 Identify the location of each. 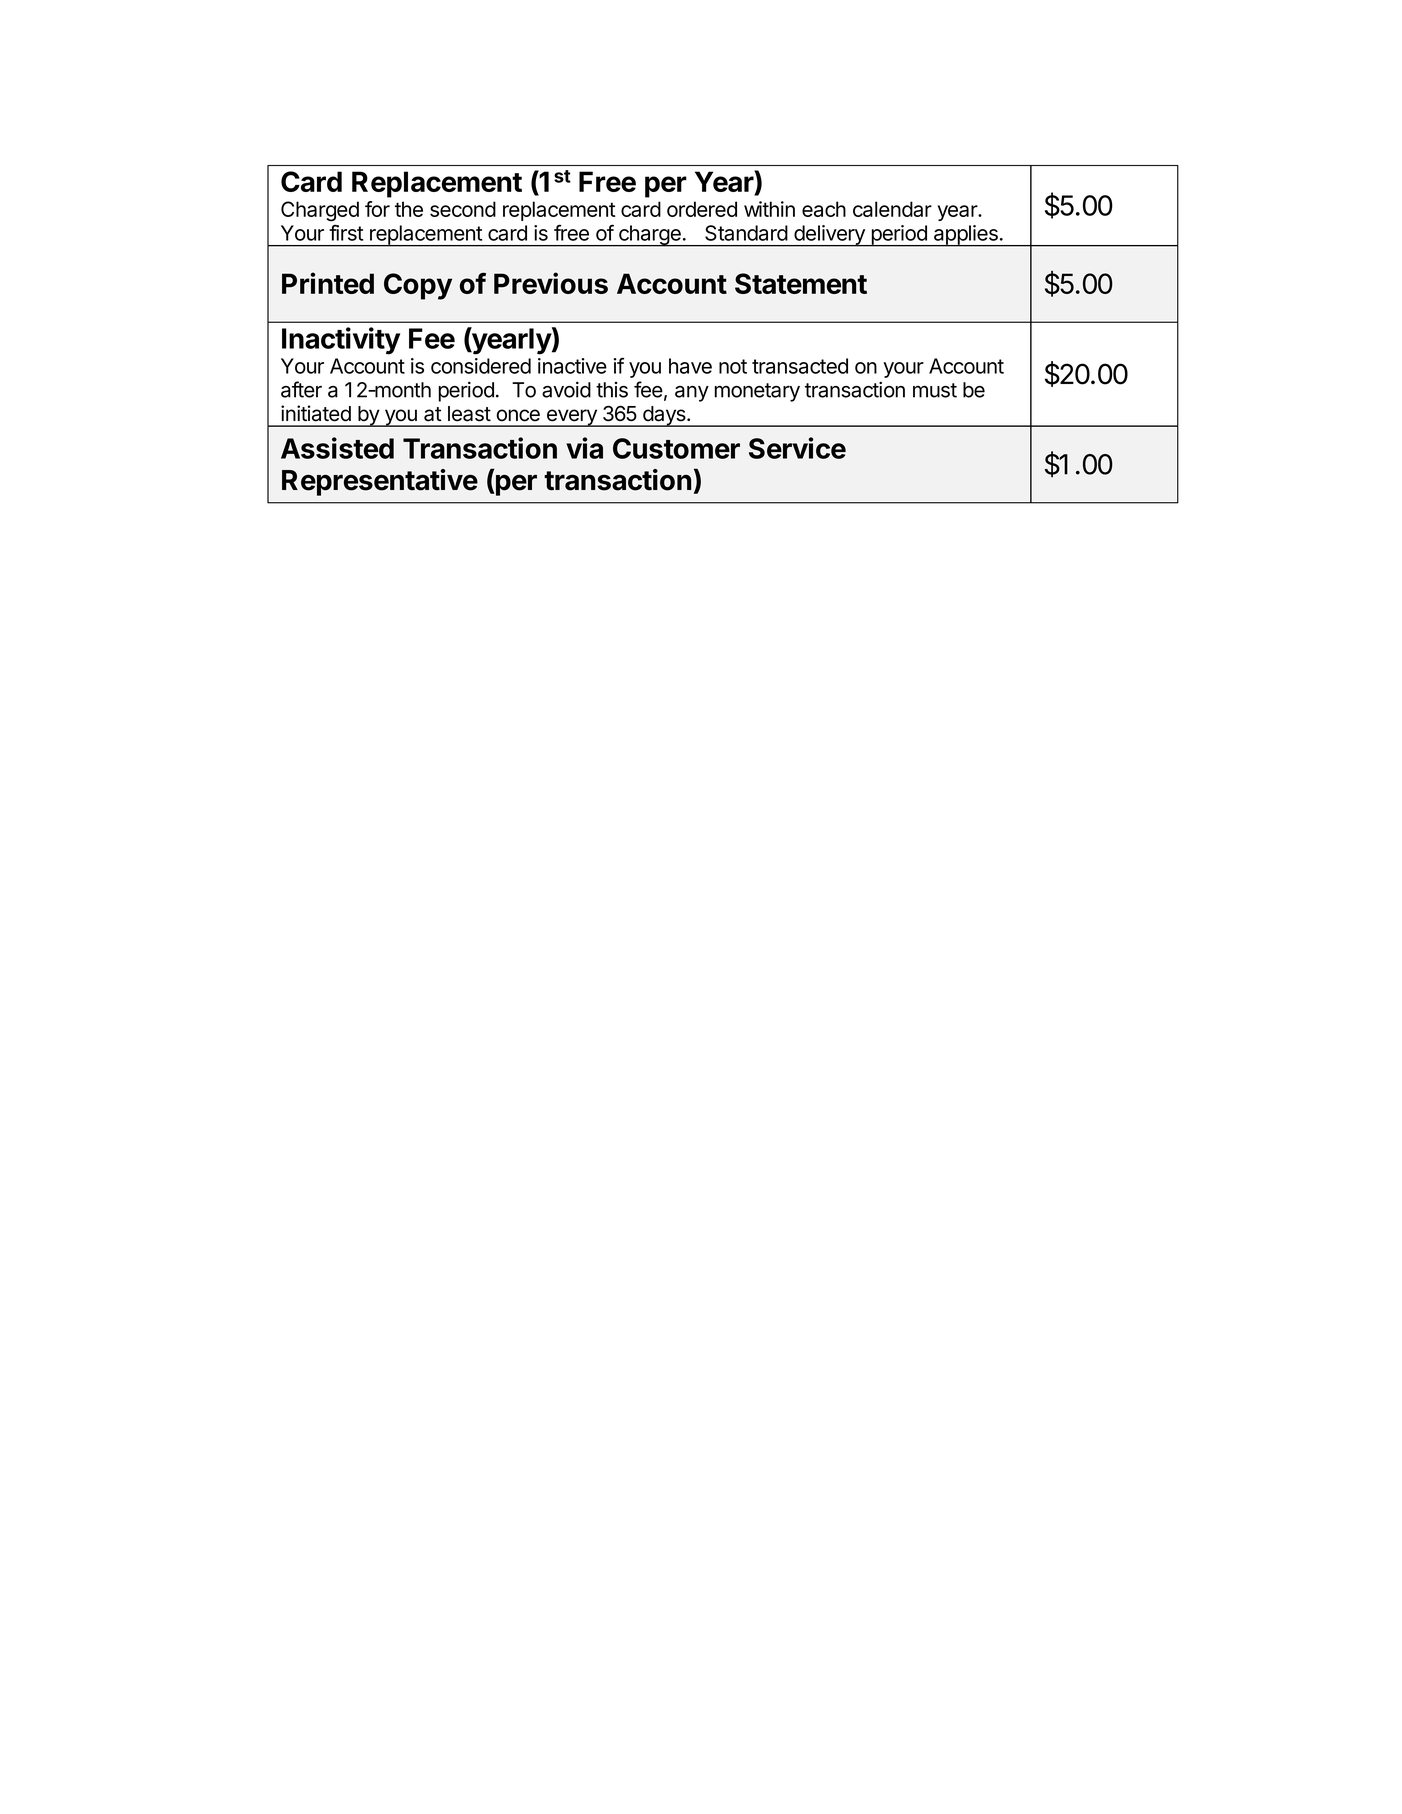
(824, 209).
